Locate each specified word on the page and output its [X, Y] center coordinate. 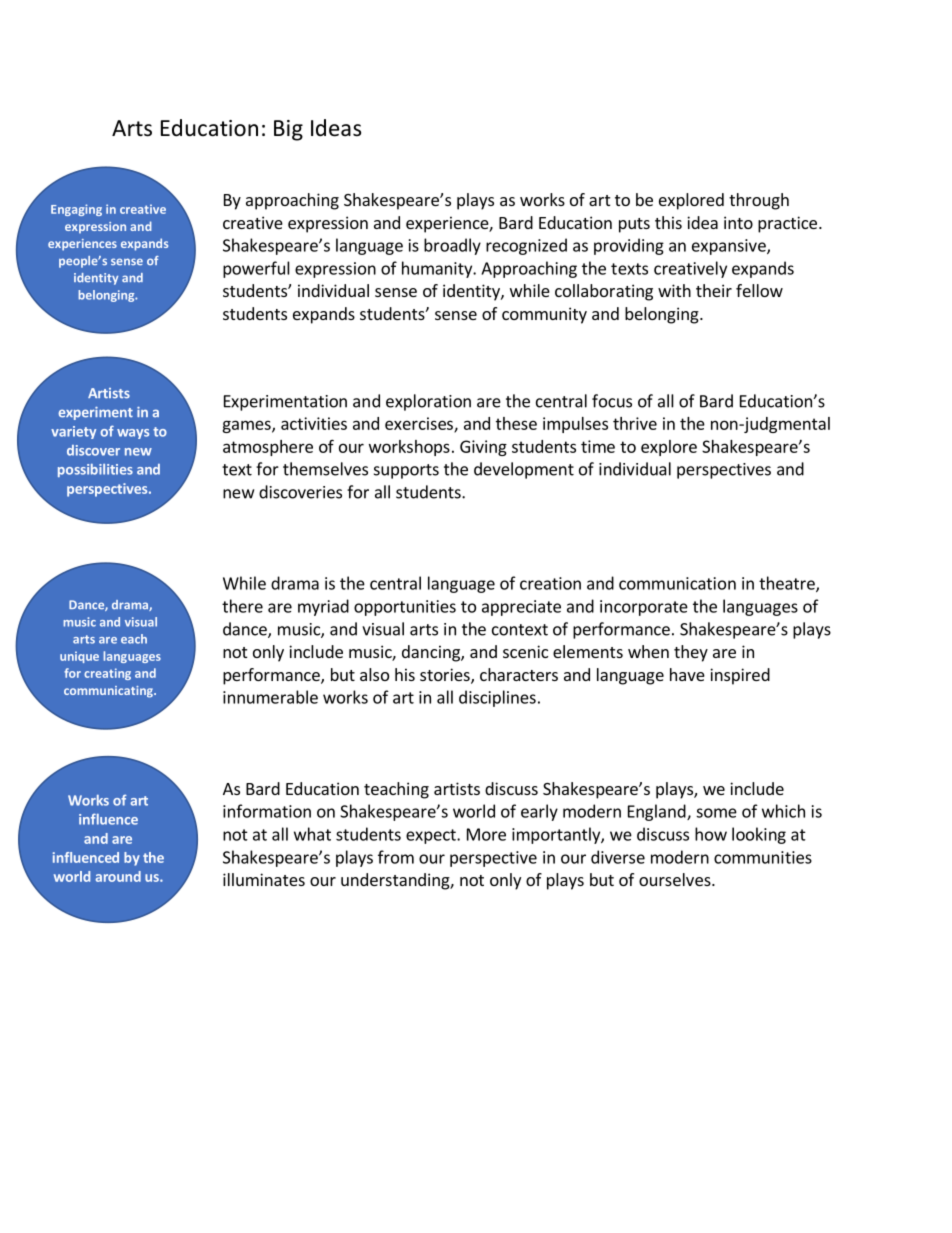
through [759, 201]
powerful [256, 269]
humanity [438, 269]
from [396, 857]
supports [406, 471]
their [714, 290]
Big [288, 130]
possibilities [95, 470]
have [687, 674]
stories [446, 676]
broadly [452, 246]
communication [677, 583]
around [118, 876]
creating [107, 674]
